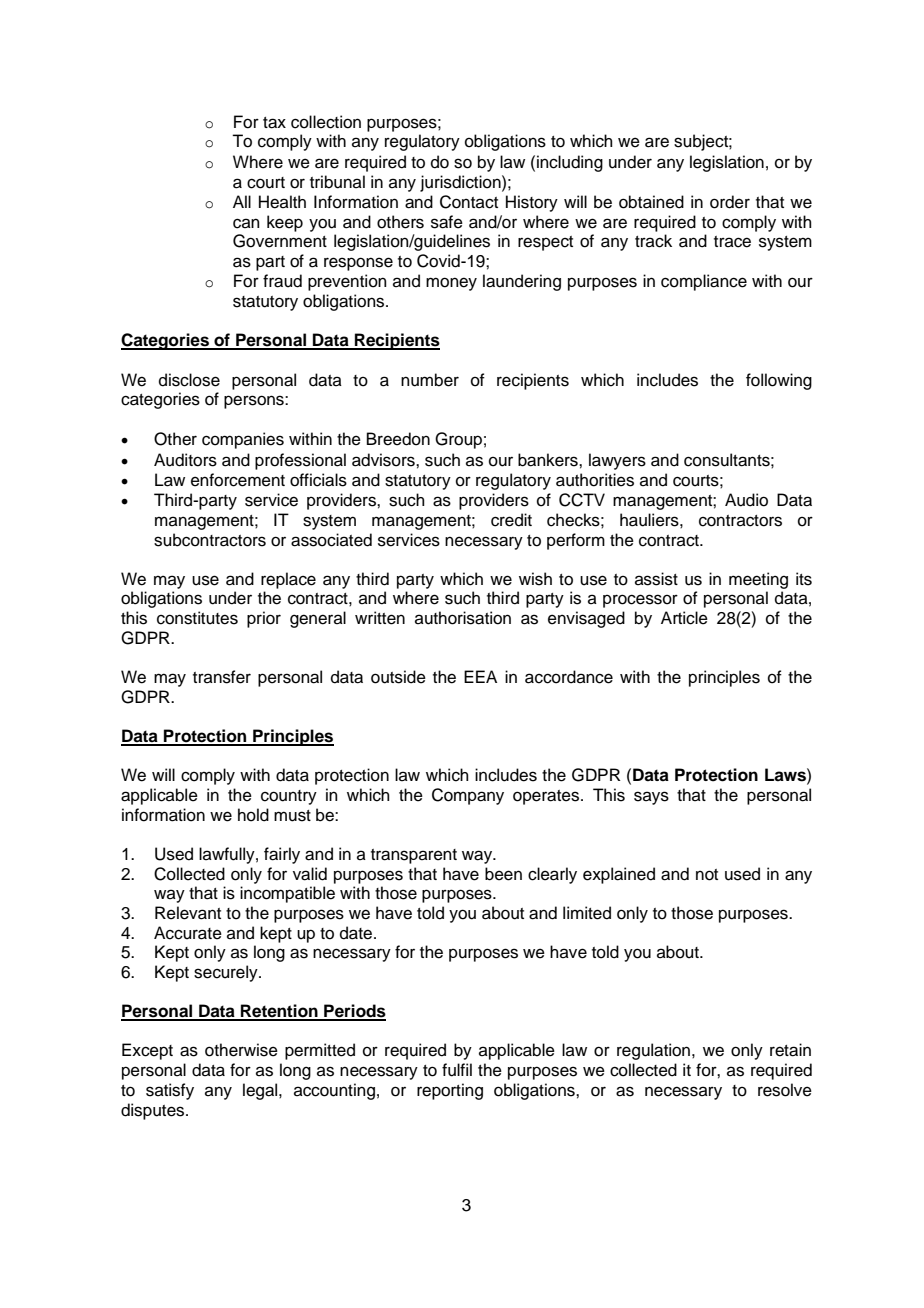  What do you see at coordinates (463, 618) in the screenshot?
I see `authorisation` at bounding box center [463, 618].
